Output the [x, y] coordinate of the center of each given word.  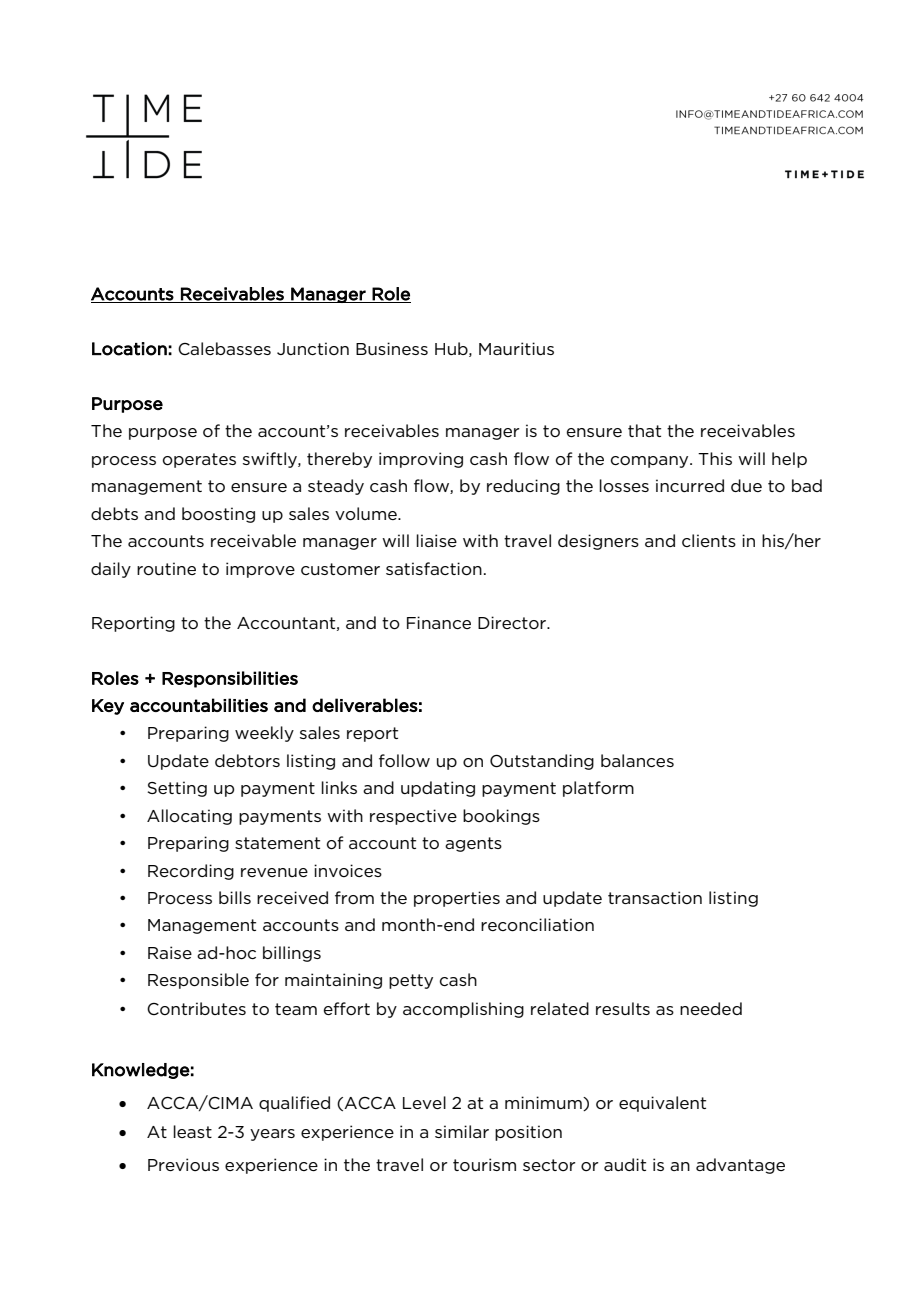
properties [457, 899]
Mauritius [516, 348]
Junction [313, 348]
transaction [655, 897]
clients [709, 540]
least [192, 1131]
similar [462, 1131]
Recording [191, 872]
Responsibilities [230, 679]
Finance [439, 622]
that [644, 430]
